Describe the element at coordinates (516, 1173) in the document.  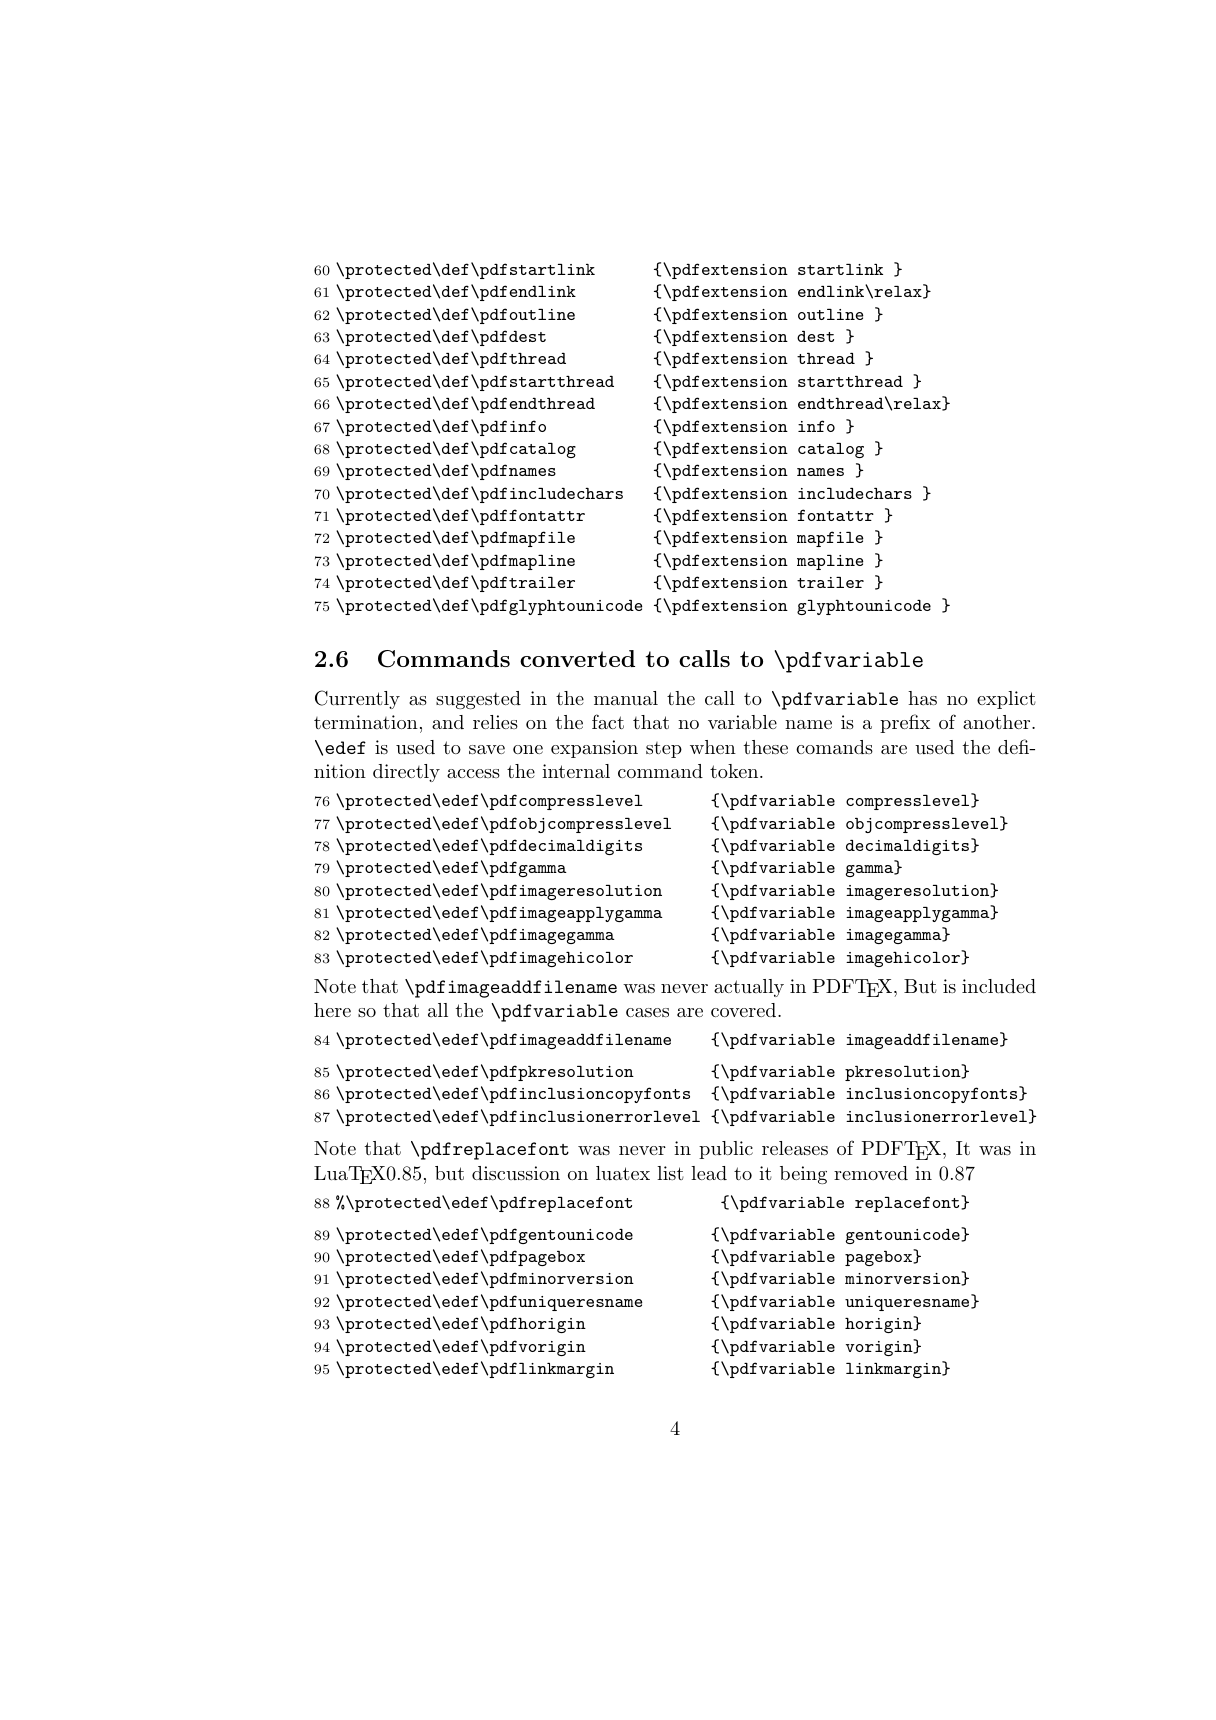
I see `discussion` at that location.
